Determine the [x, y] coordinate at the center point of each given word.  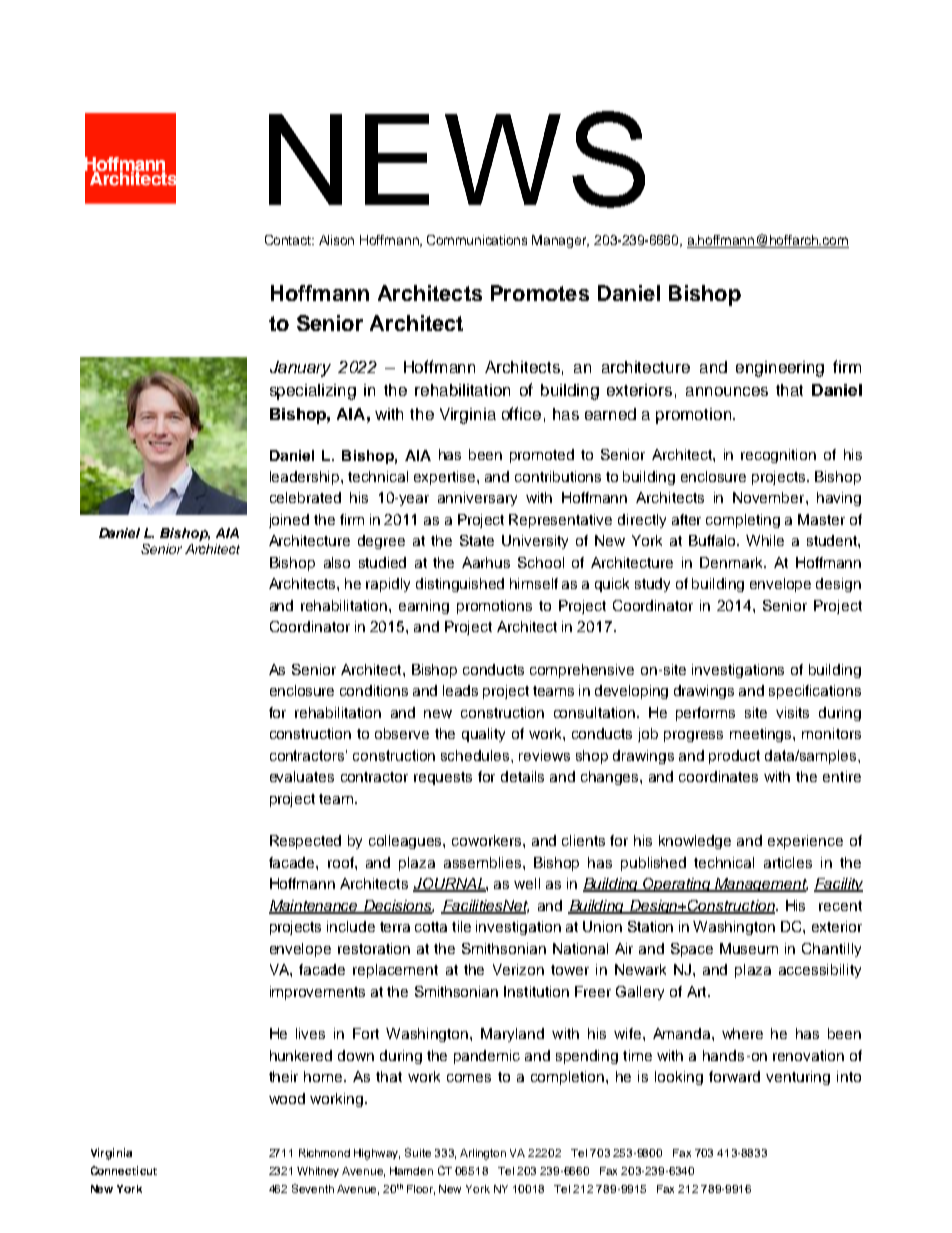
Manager [560, 241]
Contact [289, 240]
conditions [374, 690]
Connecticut [124, 1170]
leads [460, 690]
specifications [815, 692]
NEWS [457, 159]
